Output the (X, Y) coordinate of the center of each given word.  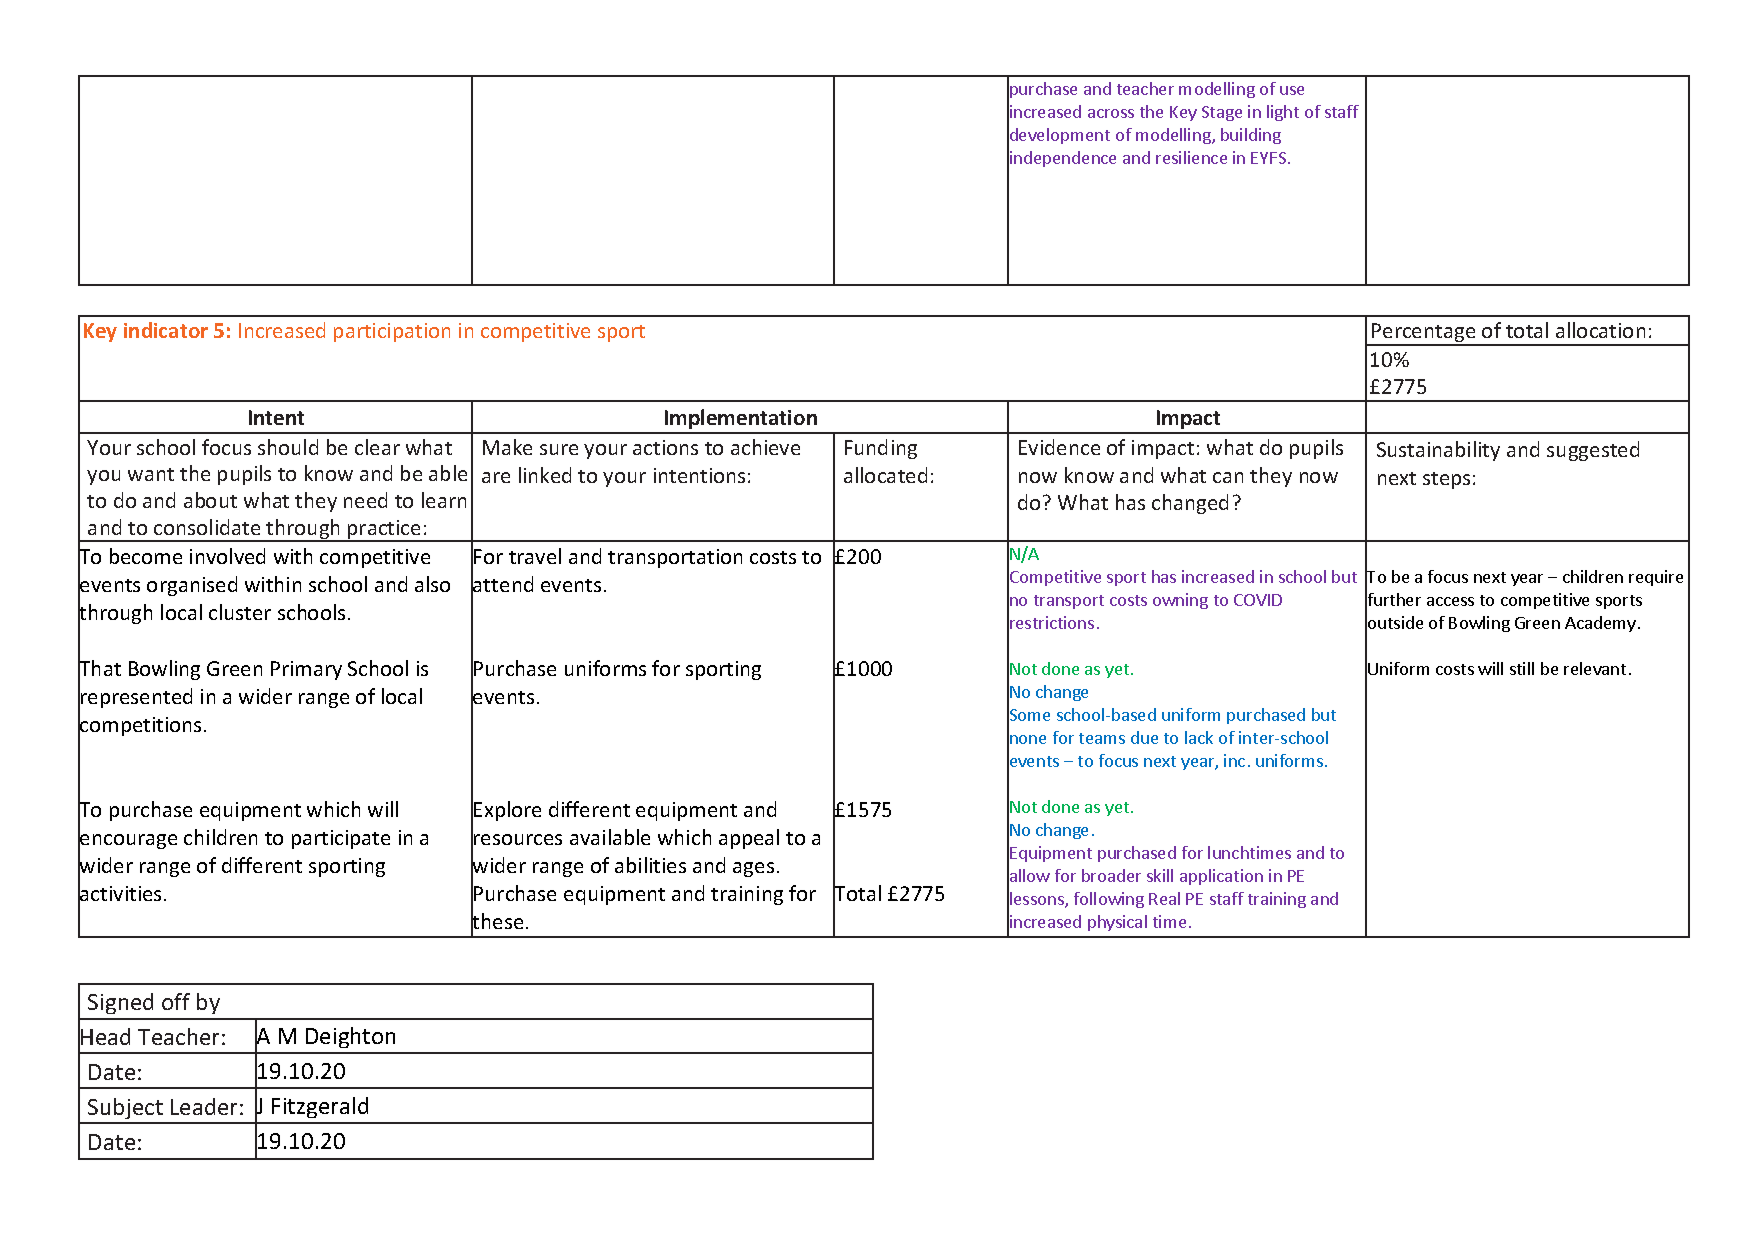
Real (1164, 898)
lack (1199, 737)
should (288, 447)
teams (1102, 738)
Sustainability (1438, 451)
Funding (881, 449)
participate (341, 839)
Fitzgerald (320, 1107)
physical (1117, 923)
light (1283, 113)
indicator (166, 330)
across (1111, 113)
